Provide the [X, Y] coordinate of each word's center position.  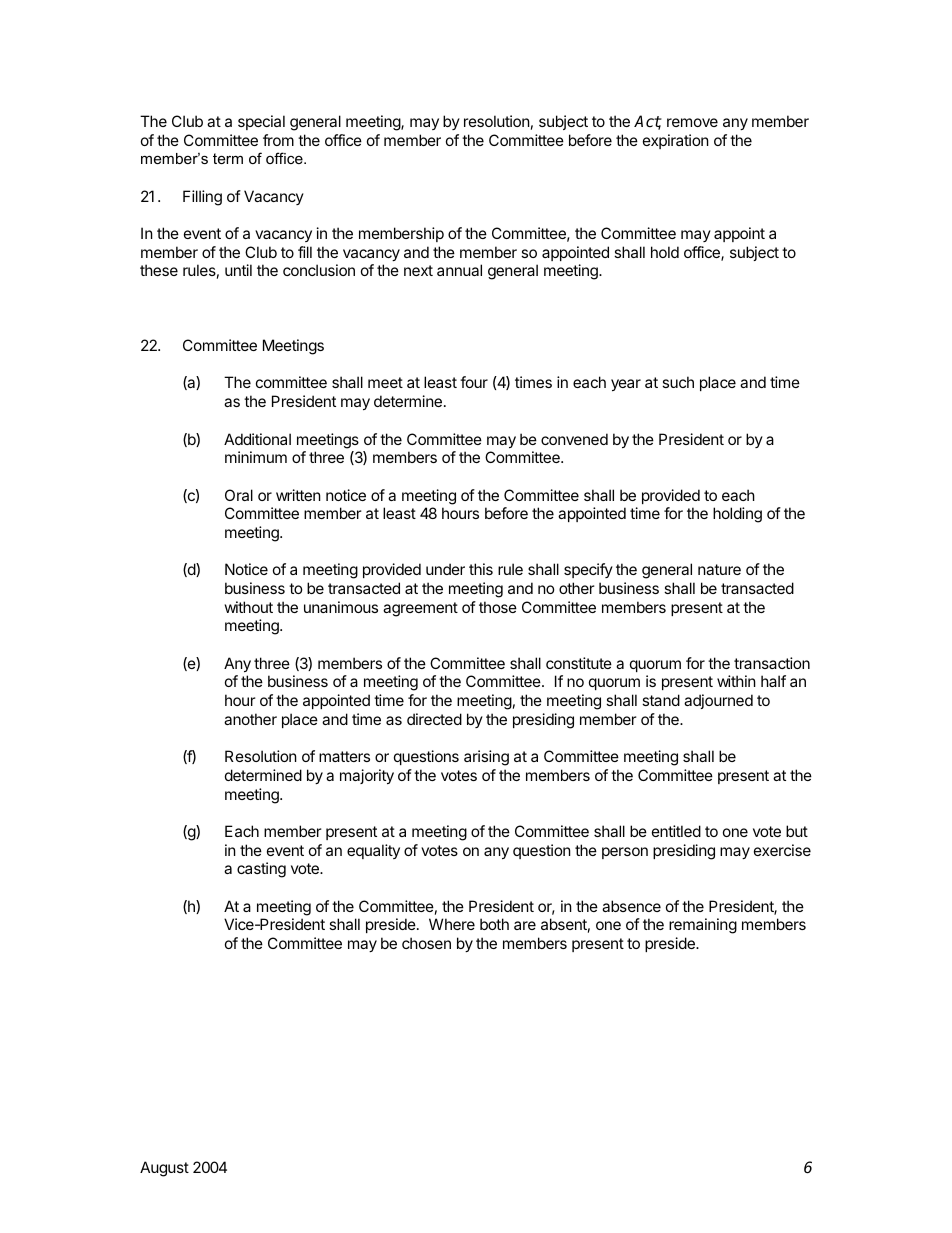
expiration [676, 141]
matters [344, 756]
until [238, 270]
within [736, 681]
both [494, 924]
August [164, 1169]
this [481, 569]
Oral [239, 495]
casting [261, 870]
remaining [703, 926]
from [278, 140]
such [678, 382]
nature [719, 569]
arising [486, 758]
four [474, 382]
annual [459, 270]
